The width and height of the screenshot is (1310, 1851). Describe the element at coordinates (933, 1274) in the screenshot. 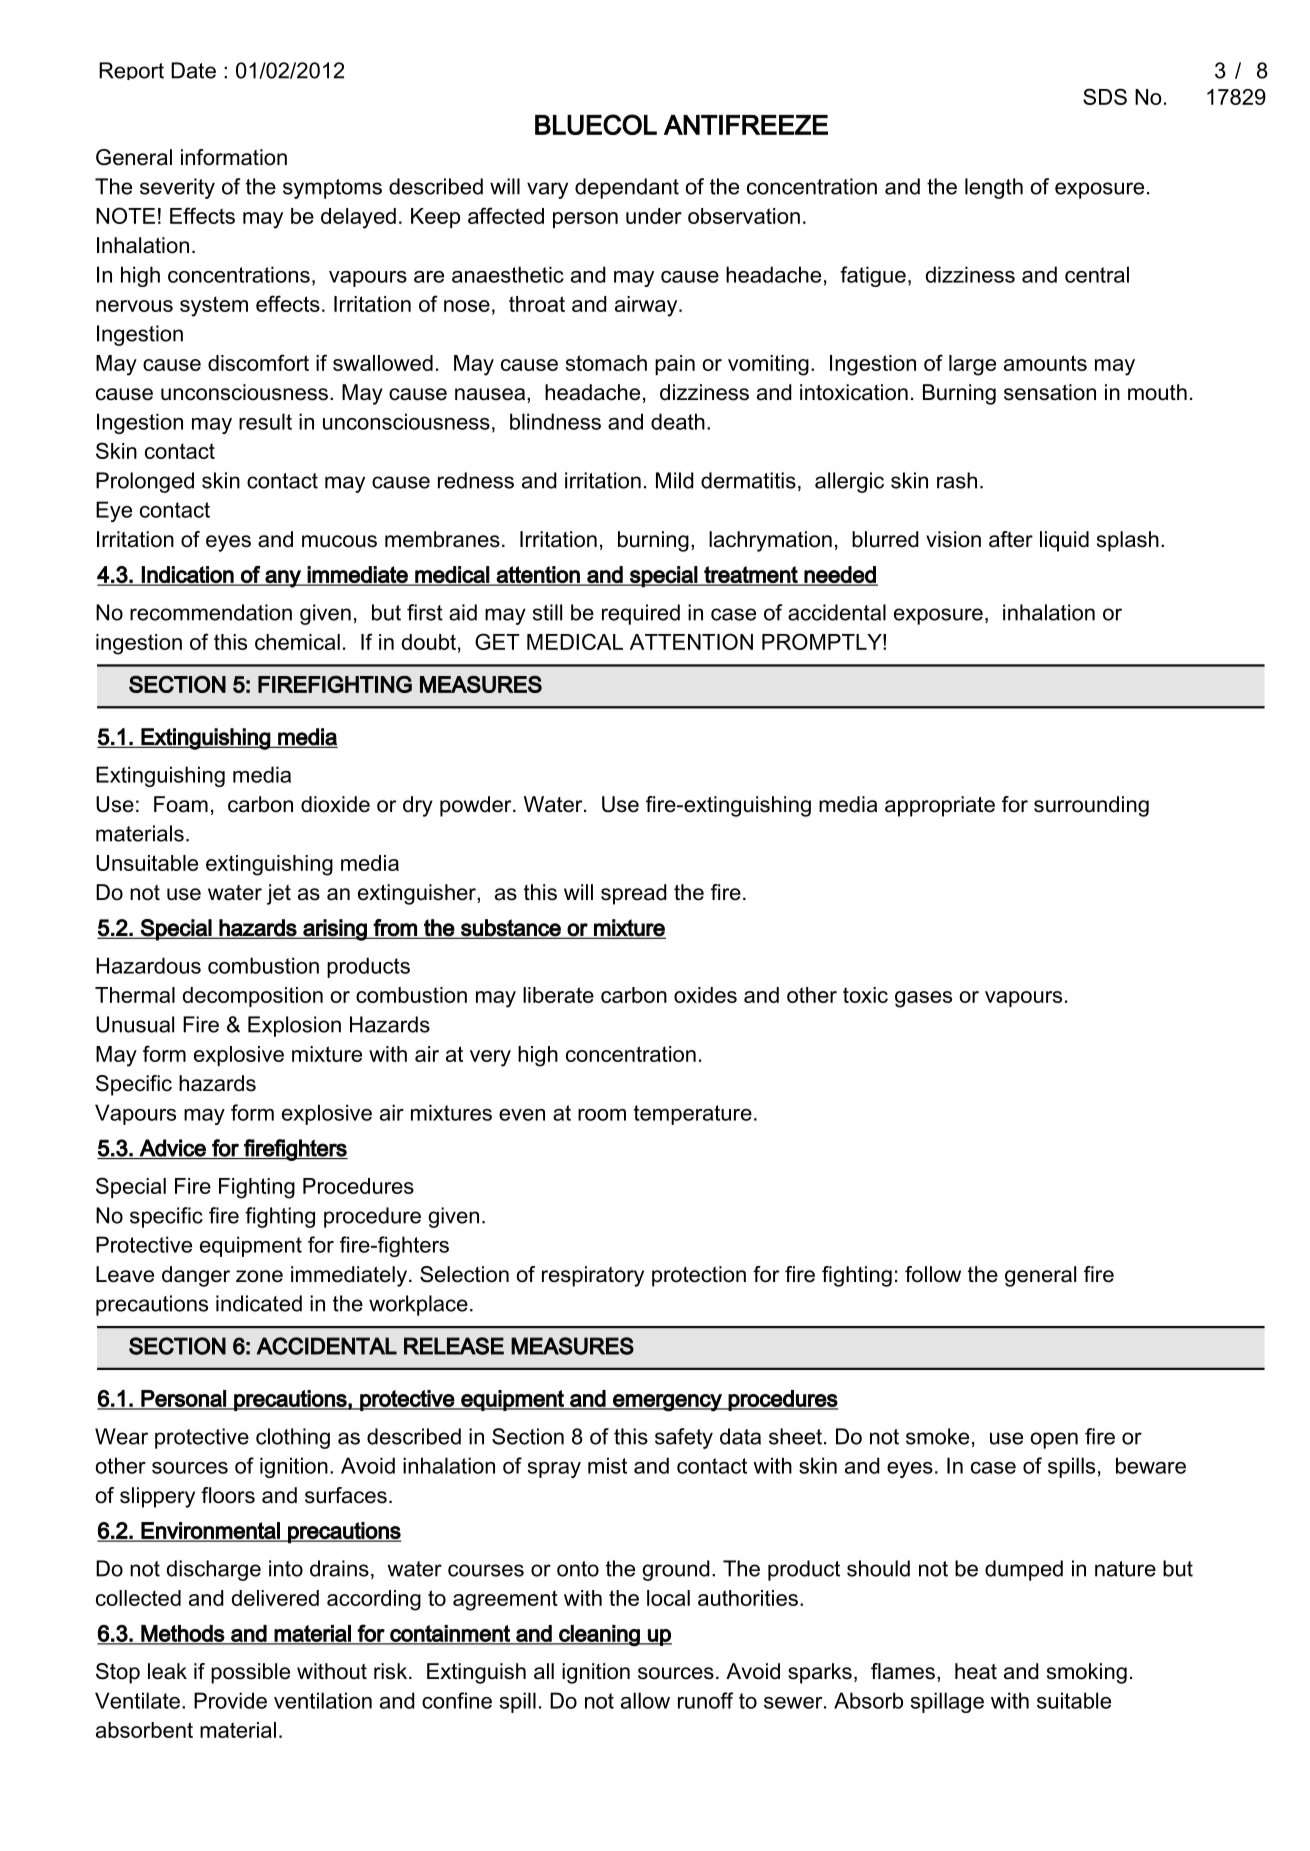

I see `follow` at that location.
